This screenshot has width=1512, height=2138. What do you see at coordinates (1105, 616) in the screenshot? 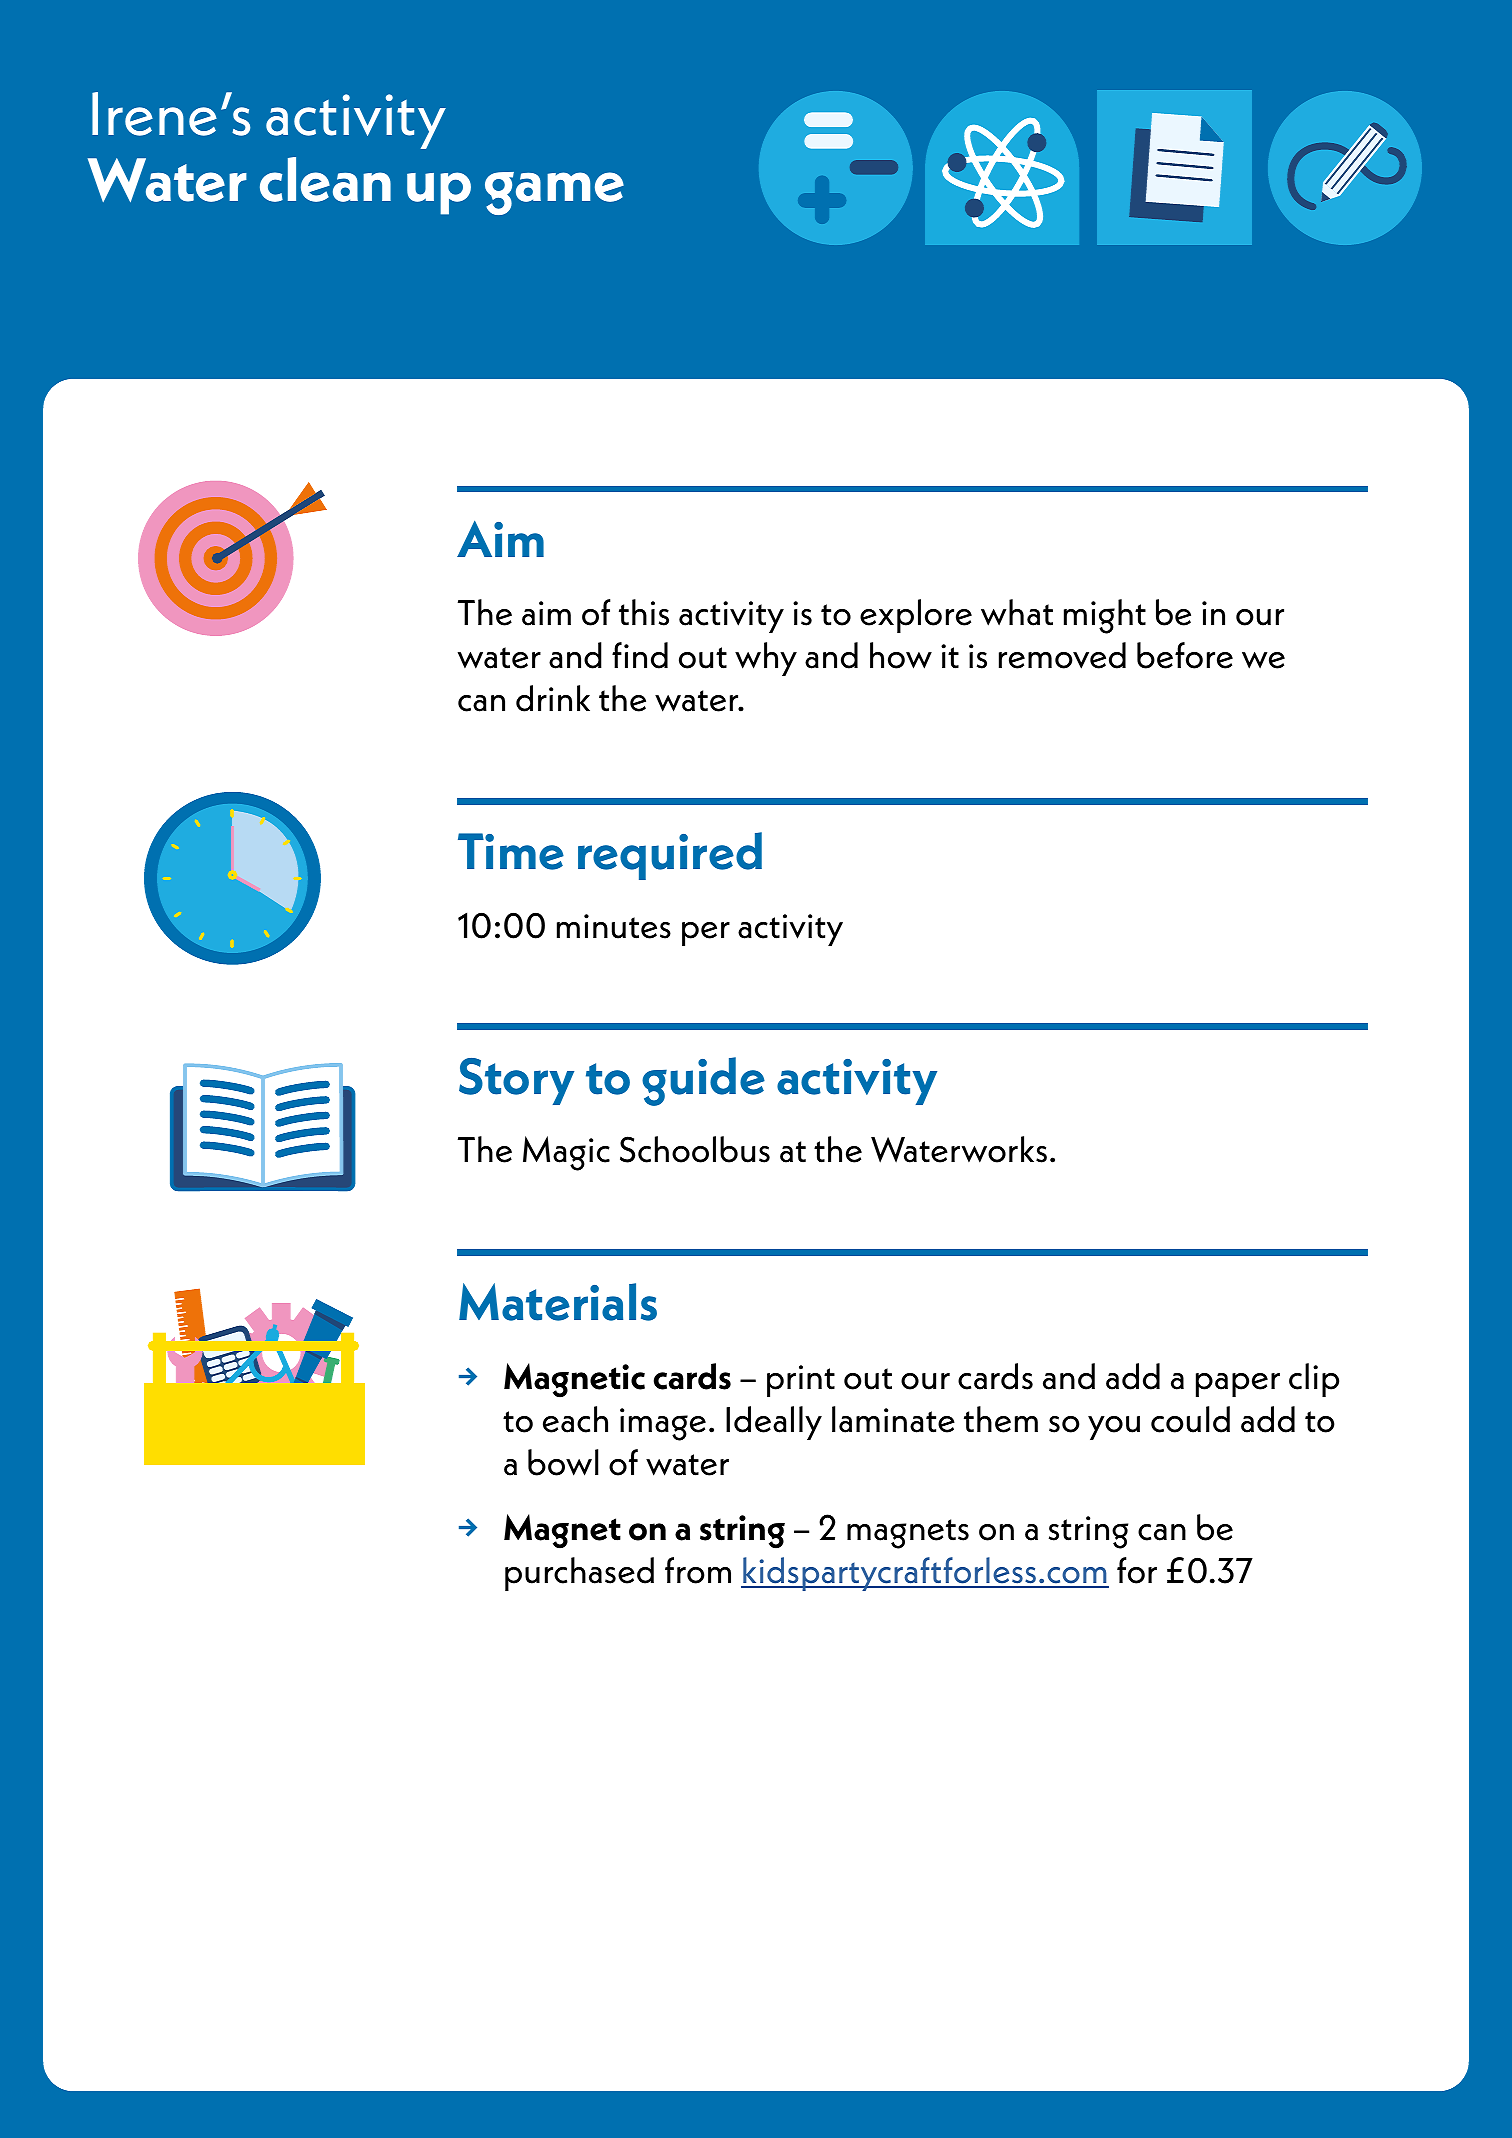
I see `might` at bounding box center [1105, 616].
